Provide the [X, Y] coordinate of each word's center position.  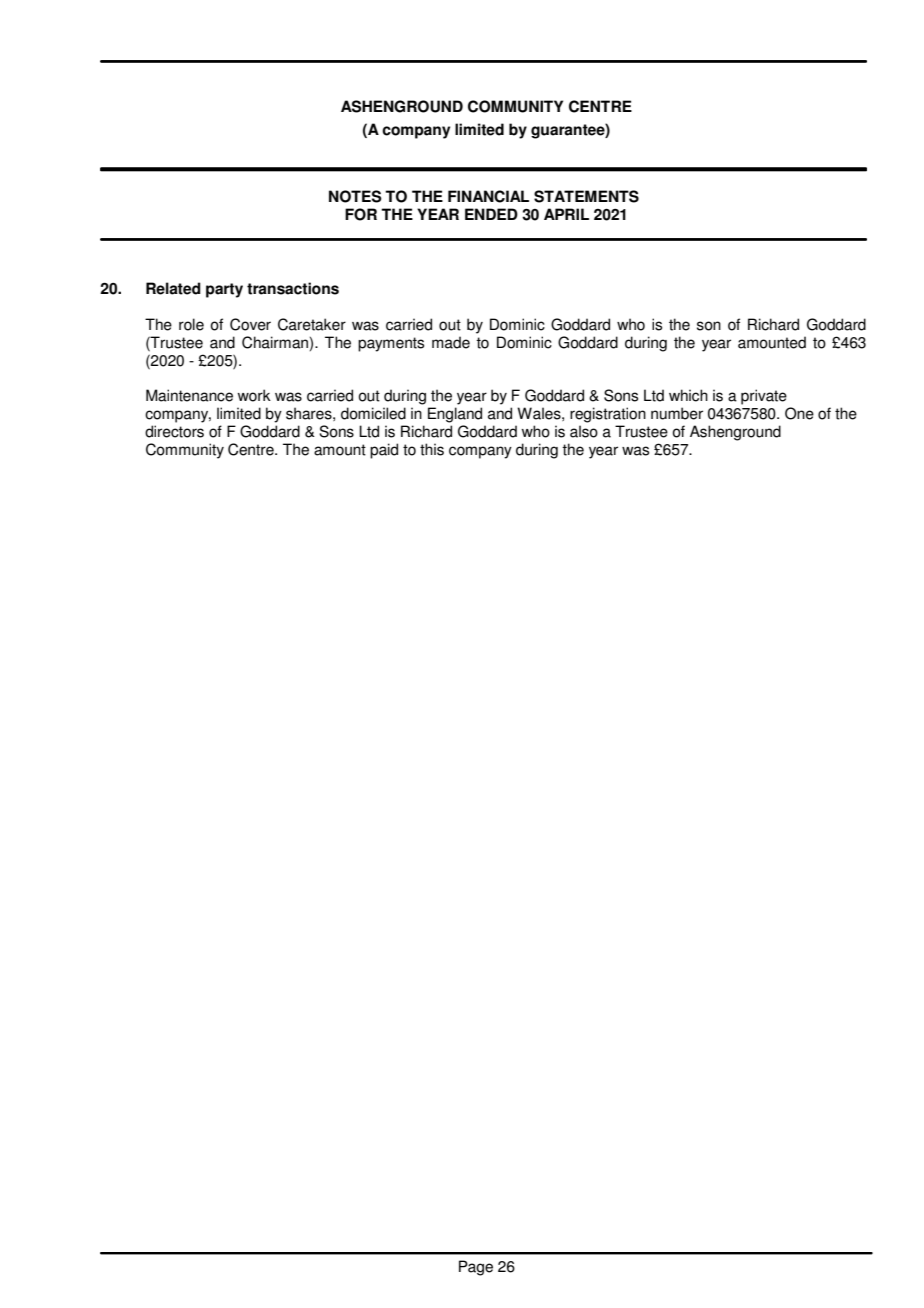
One [799, 413]
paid [384, 451]
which [688, 395]
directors [174, 431]
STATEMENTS [586, 196]
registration [608, 415]
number [677, 413]
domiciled [373, 413]
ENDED [491, 214]
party [224, 290]
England [455, 415]
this [432, 449]
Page [476, 1268]
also [584, 431]
